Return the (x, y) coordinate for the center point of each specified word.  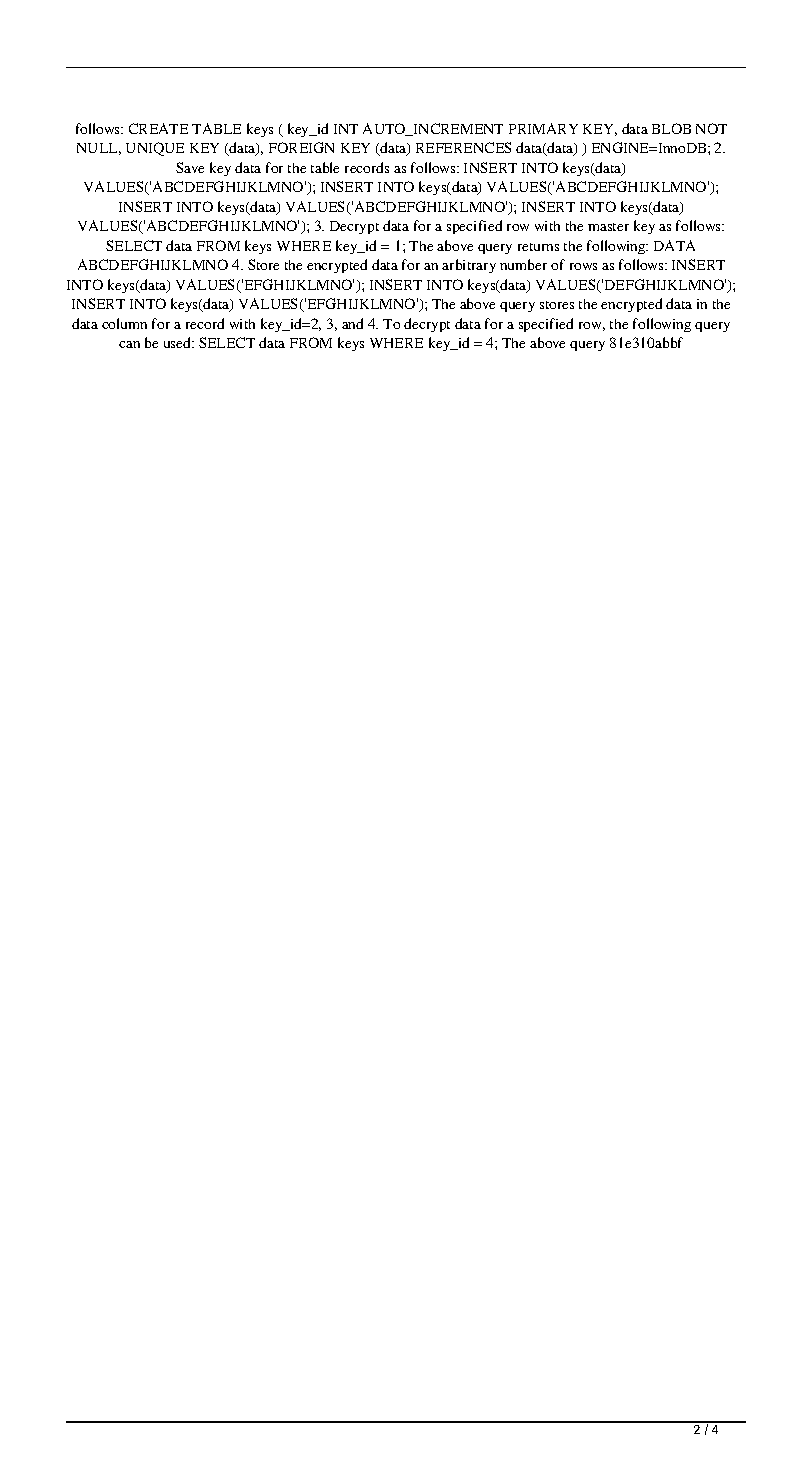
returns (538, 247)
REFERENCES (463, 147)
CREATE (158, 128)
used (179, 342)
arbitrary (469, 266)
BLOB (671, 128)
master (608, 227)
